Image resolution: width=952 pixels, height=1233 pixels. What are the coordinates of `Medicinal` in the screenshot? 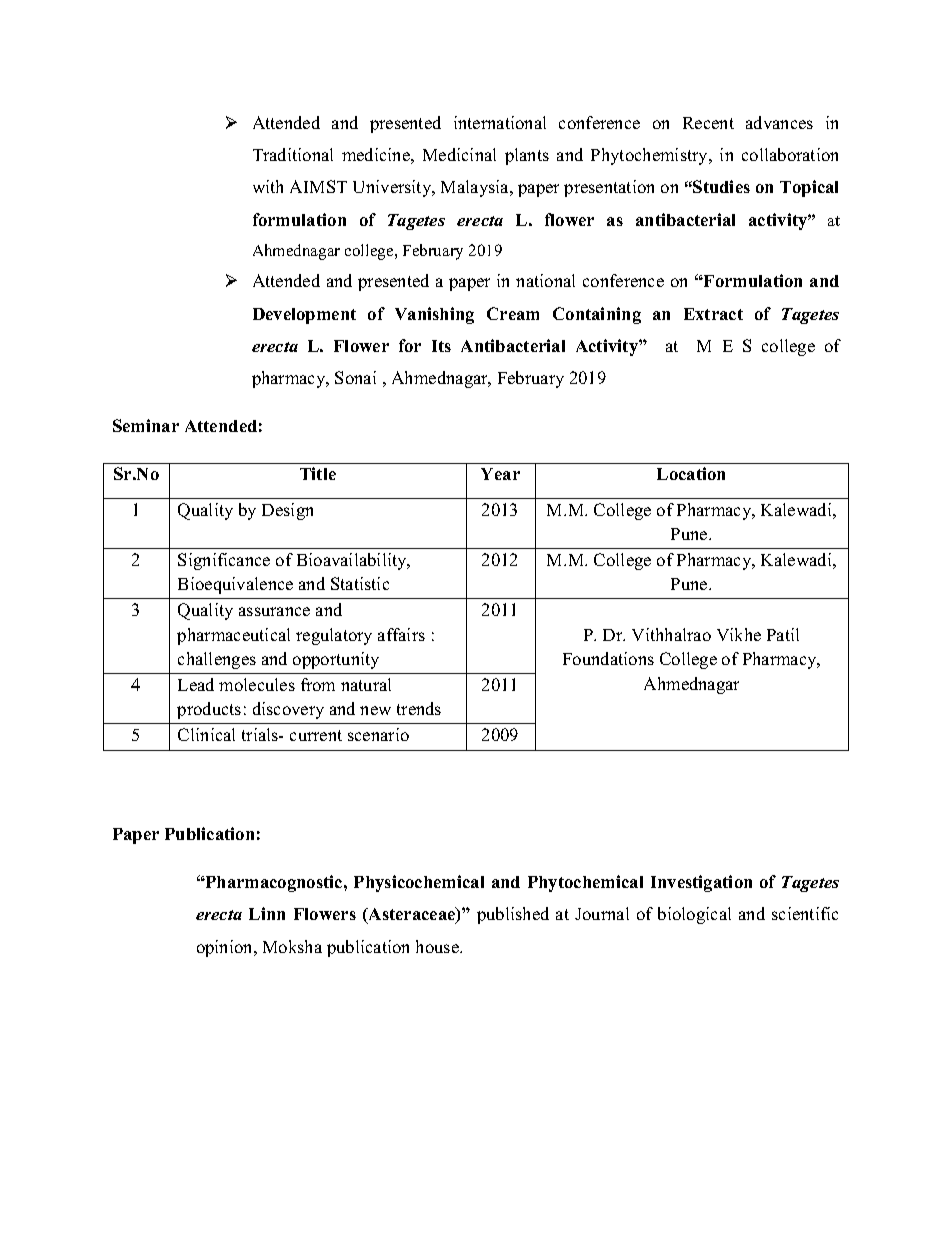 It's located at (459, 154).
